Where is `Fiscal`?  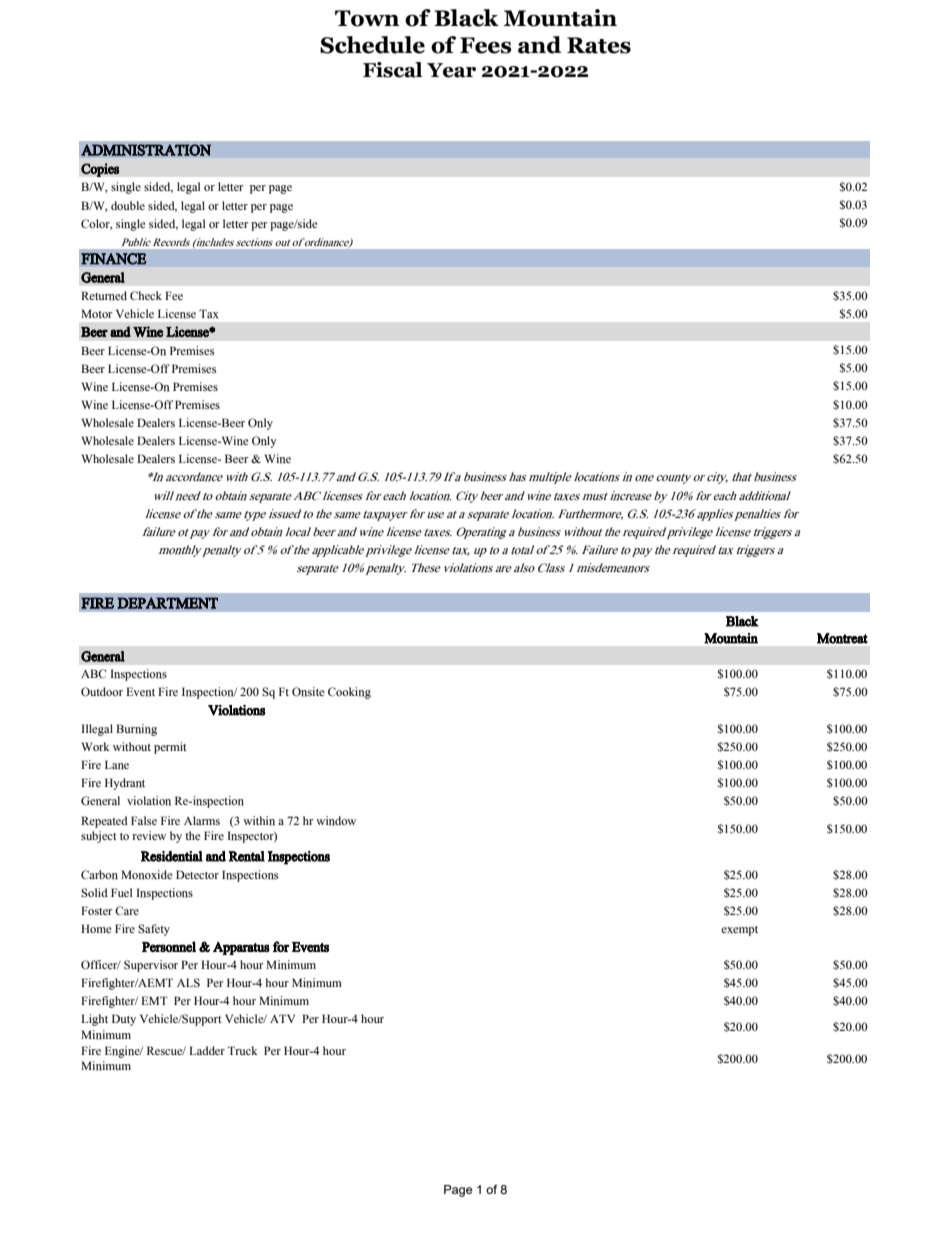
Fiscal is located at coordinates (393, 70).
